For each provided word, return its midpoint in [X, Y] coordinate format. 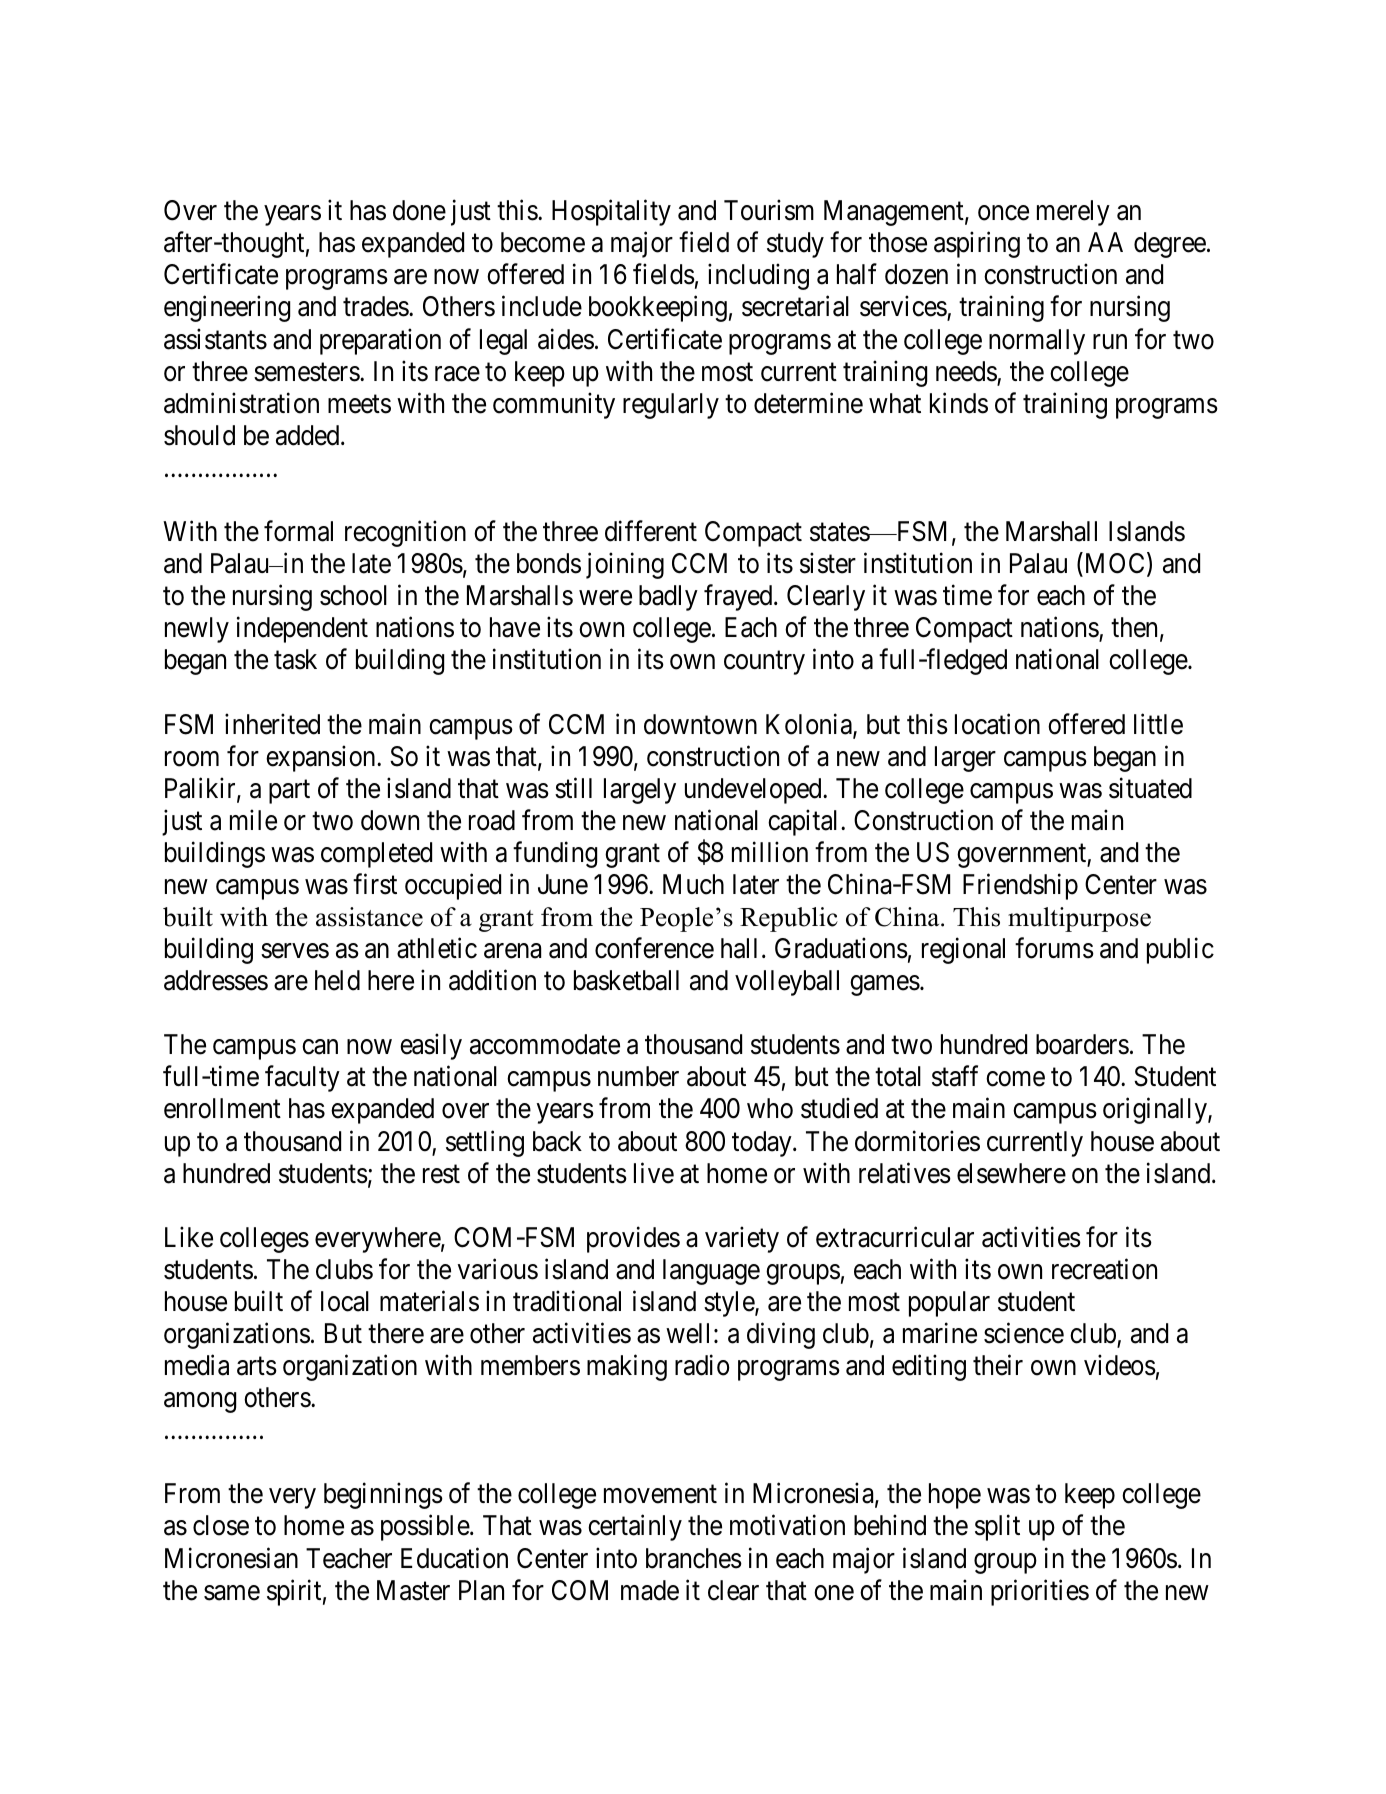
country [764, 663]
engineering [227, 309]
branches [694, 1558]
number [638, 1076]
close [221, 1525]
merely [1073, 213]
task [295, 659]
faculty [302, 1079]
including [758, 277]
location [997, 724]
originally [1156, 1111]
